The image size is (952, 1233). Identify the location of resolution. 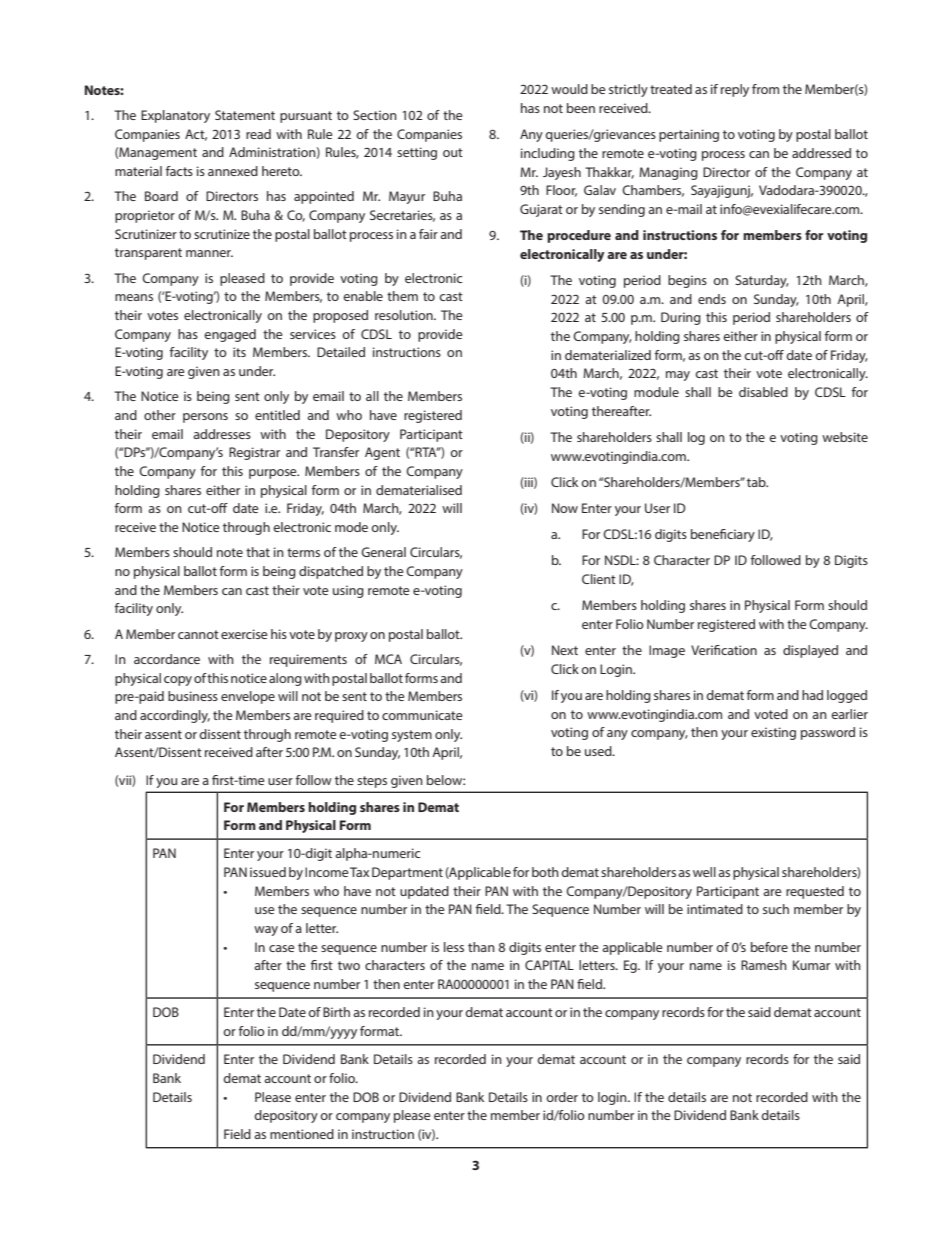
(405, 315).
